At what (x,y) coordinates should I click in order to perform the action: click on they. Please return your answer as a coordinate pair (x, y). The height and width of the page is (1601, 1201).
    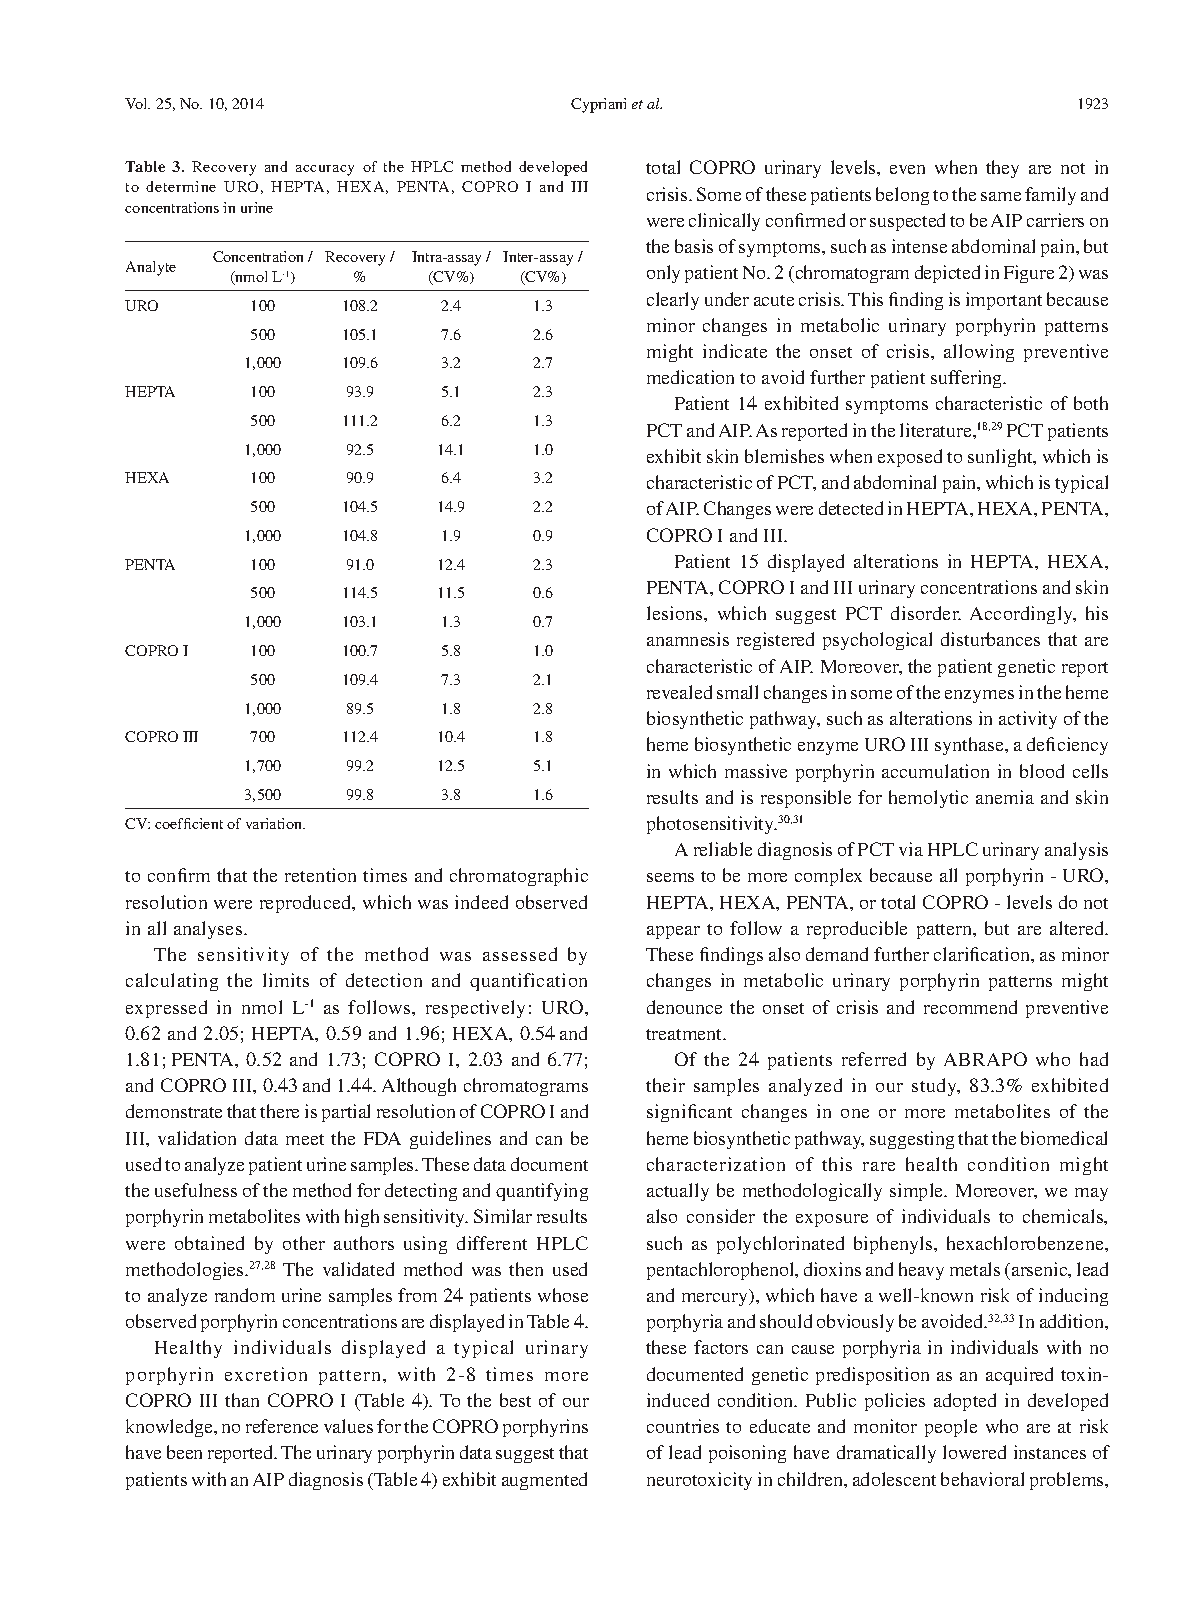
    Looking at the image, I should click on (1002, 169).
